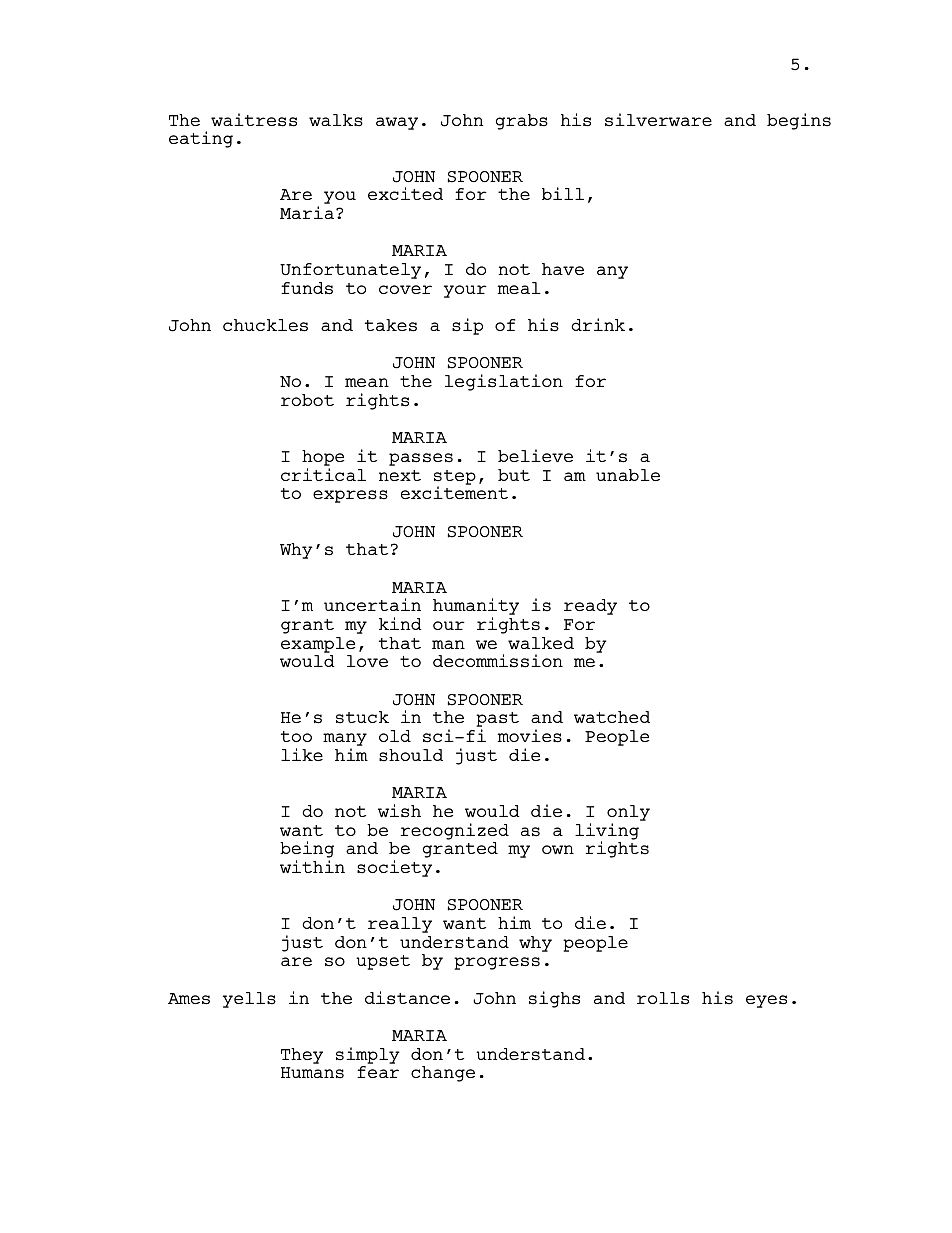 Image resolution: width=952 pixels, height=1233 pixels. I want to click on excitement, so click(454, 492).
